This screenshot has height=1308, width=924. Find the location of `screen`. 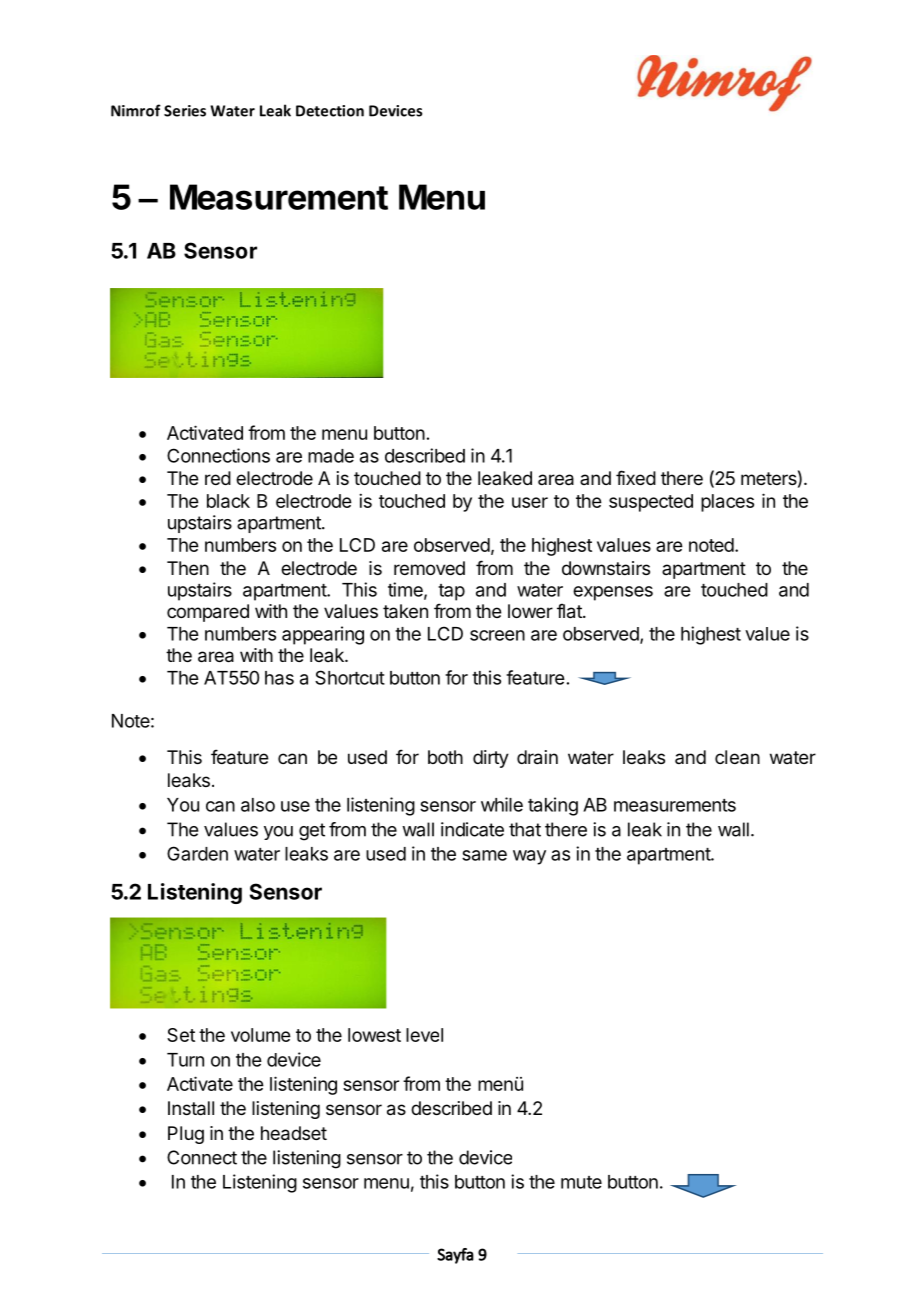

screen is located at coordinates (497, 635).
